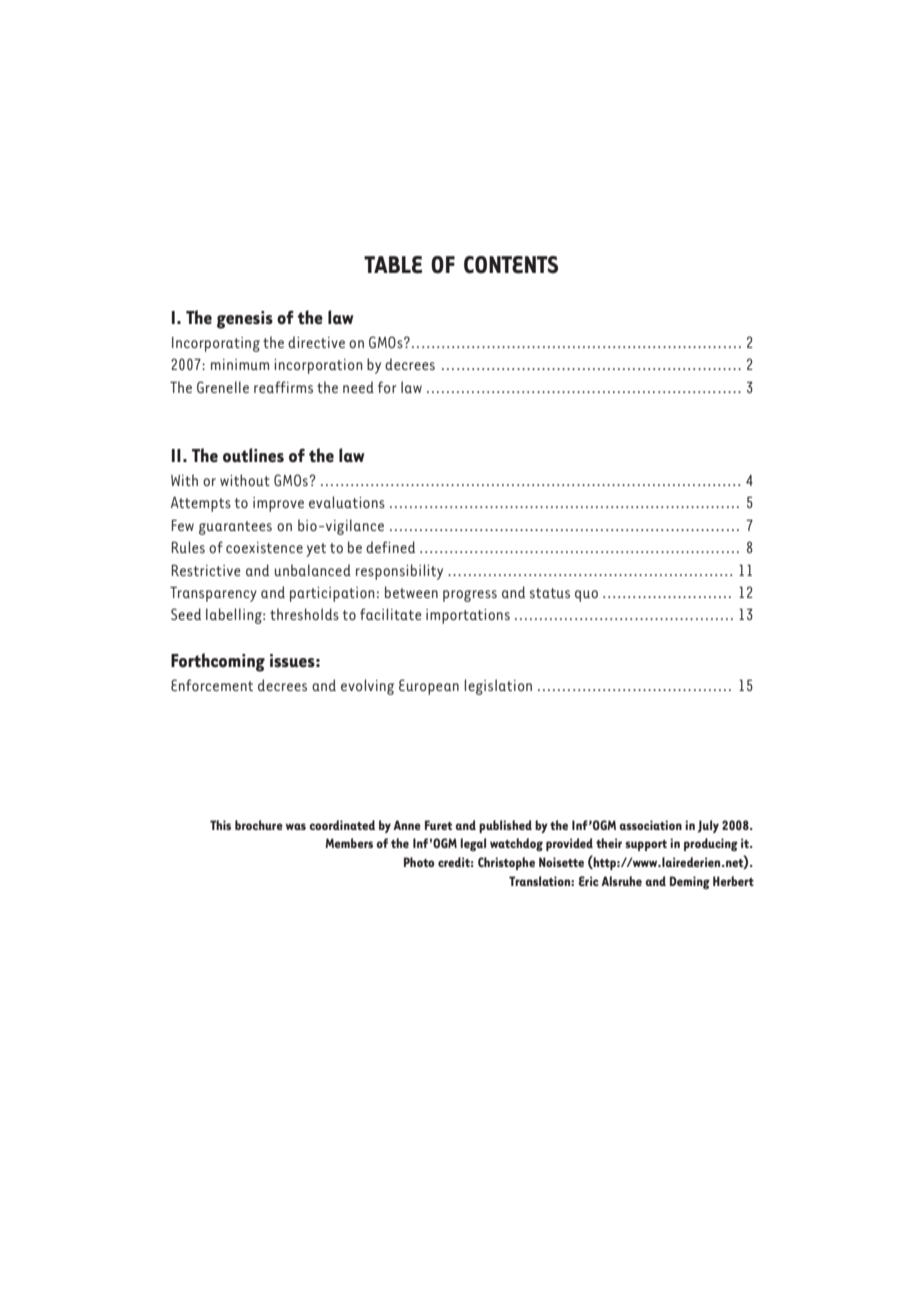 The width and height of the document is (924, 1308). What do you see at coordinates (220, 825) in the document?
I see `This` at bounding box center [220, 825].
